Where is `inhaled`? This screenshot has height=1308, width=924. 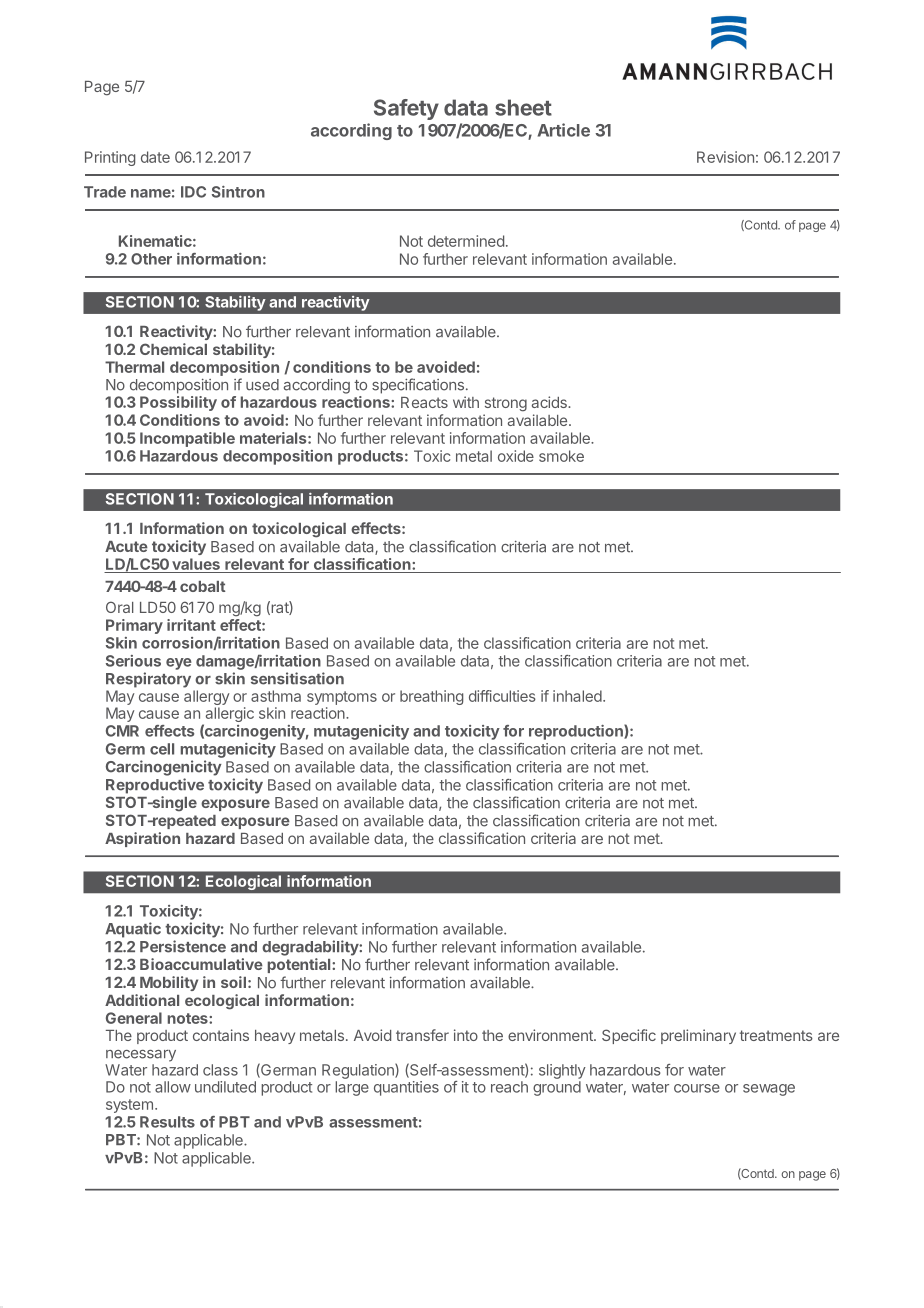
inhaled is located at coordinates (578, 696).
